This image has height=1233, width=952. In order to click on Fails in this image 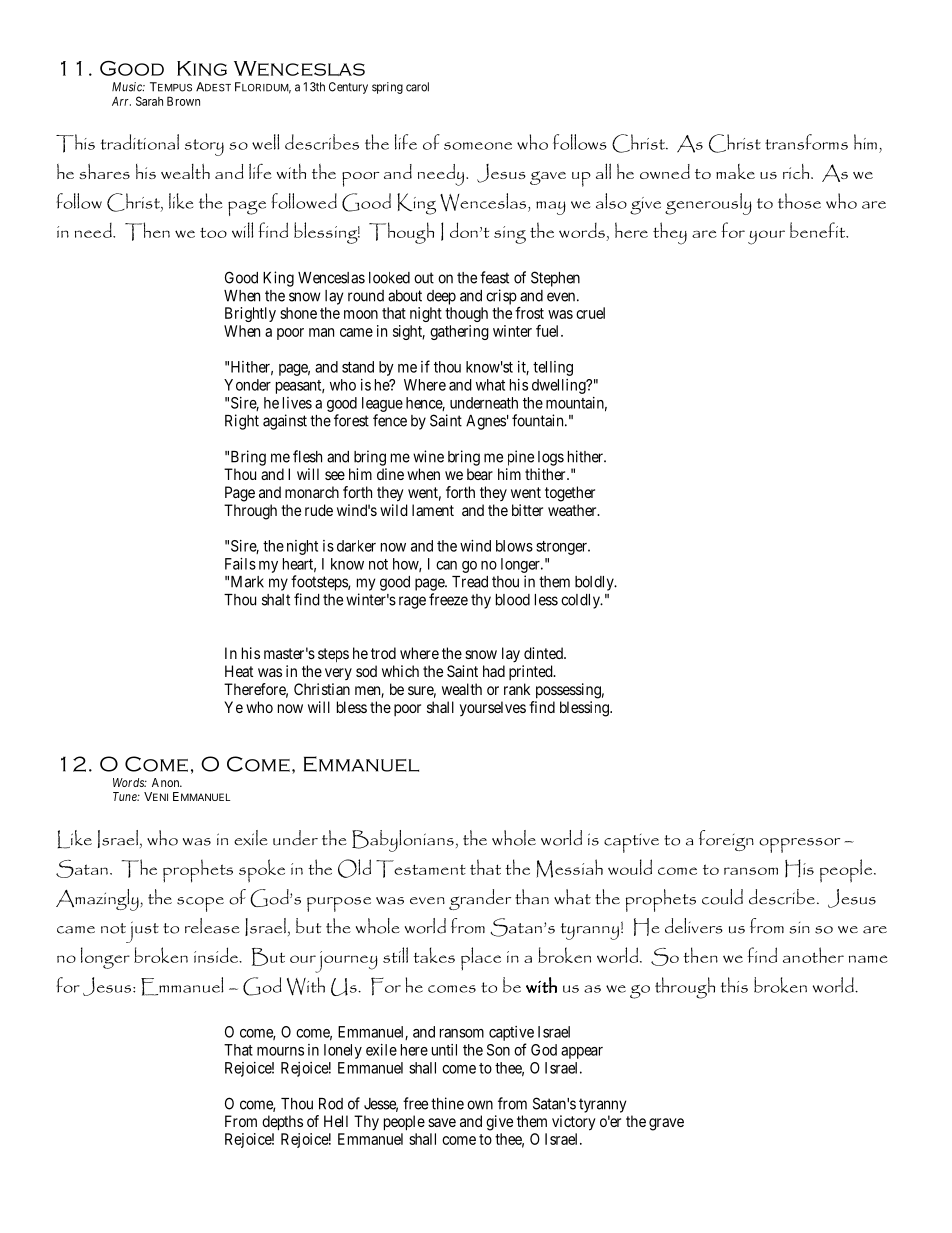, I will do `click(240, 564)`.
